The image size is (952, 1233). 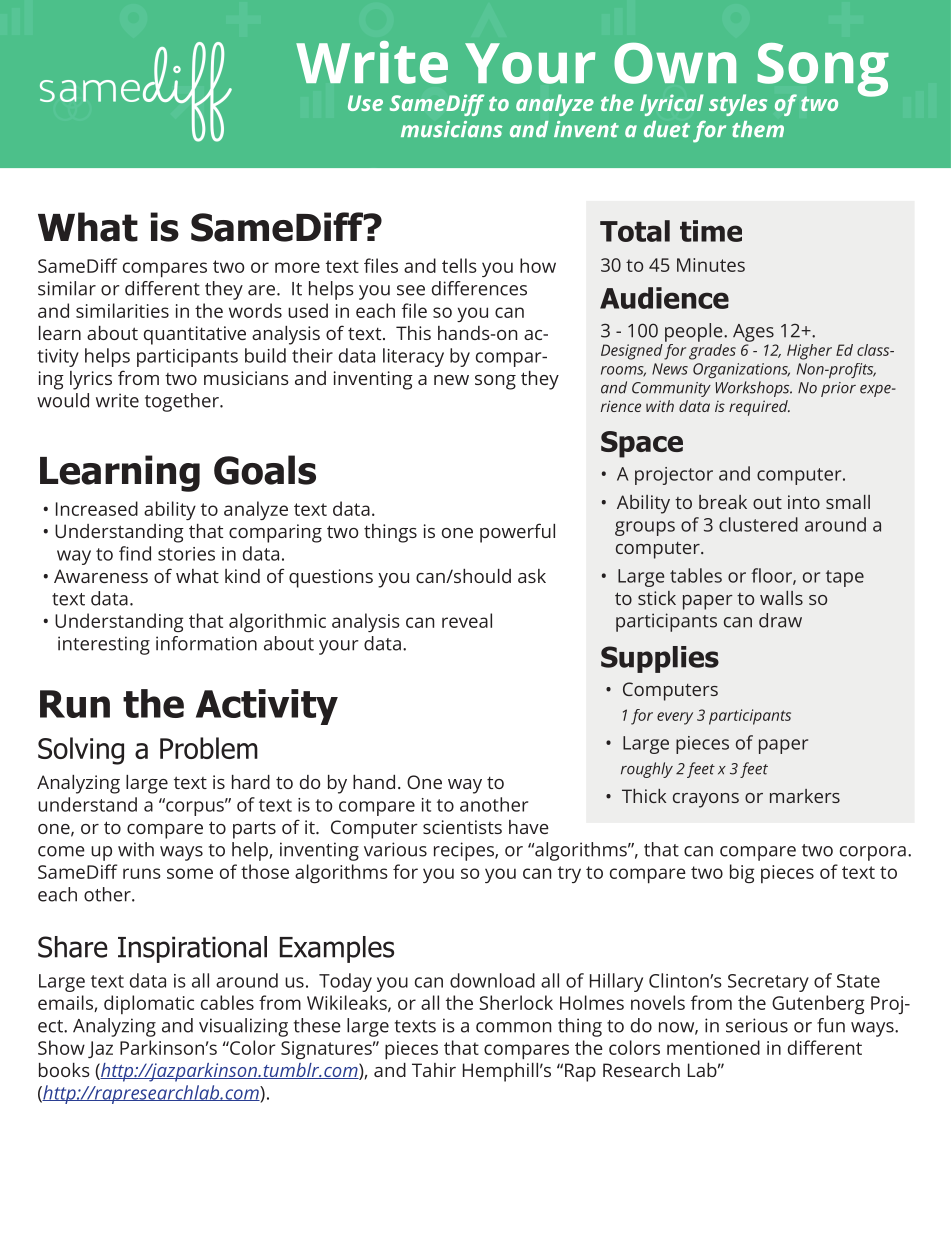 What do you see at coordinates (781, 598) in the page?
I see `walls` at bounding box center [781, 598].
